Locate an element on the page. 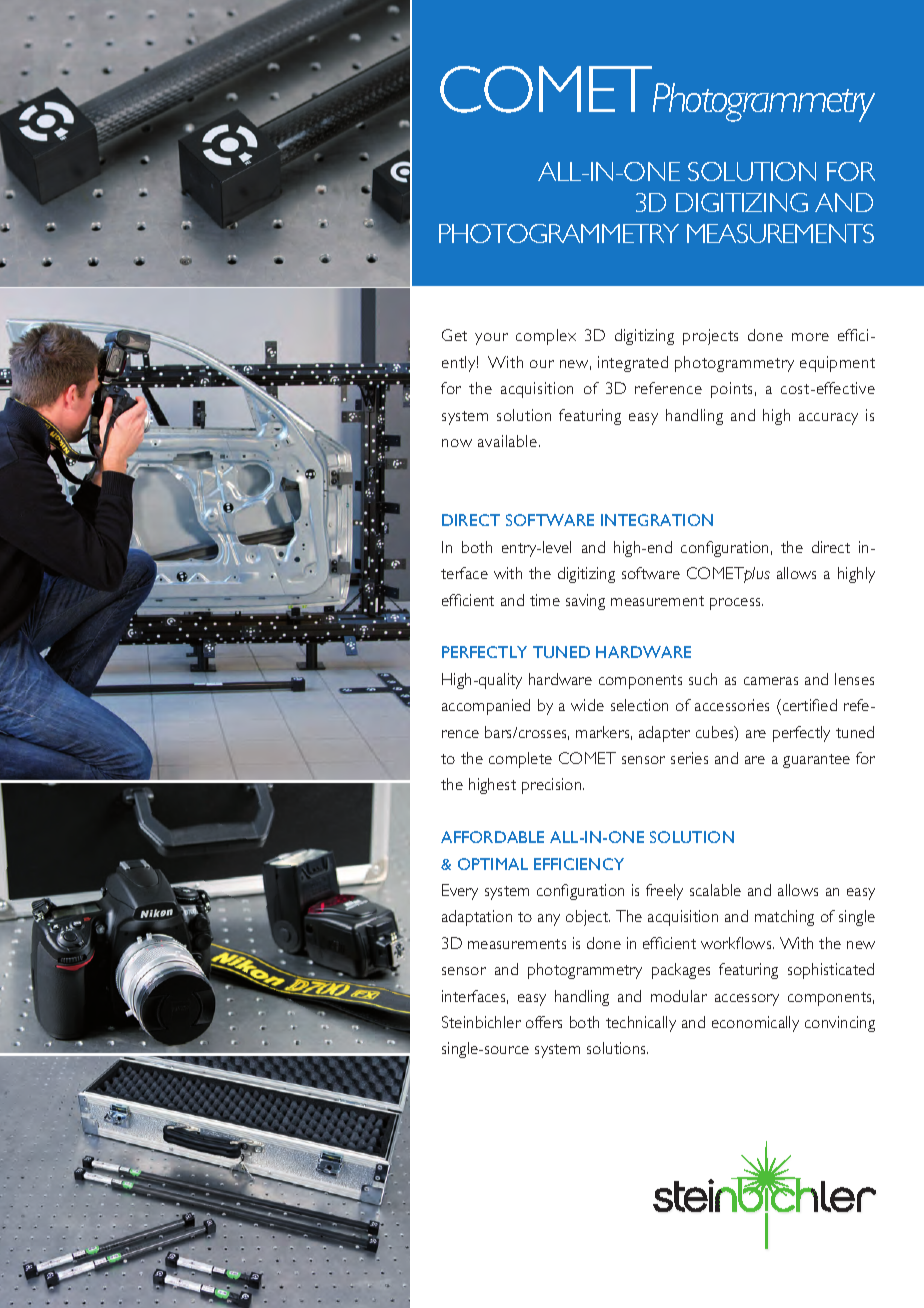  AFFORDABLE is located at coordinates (492, 837).
